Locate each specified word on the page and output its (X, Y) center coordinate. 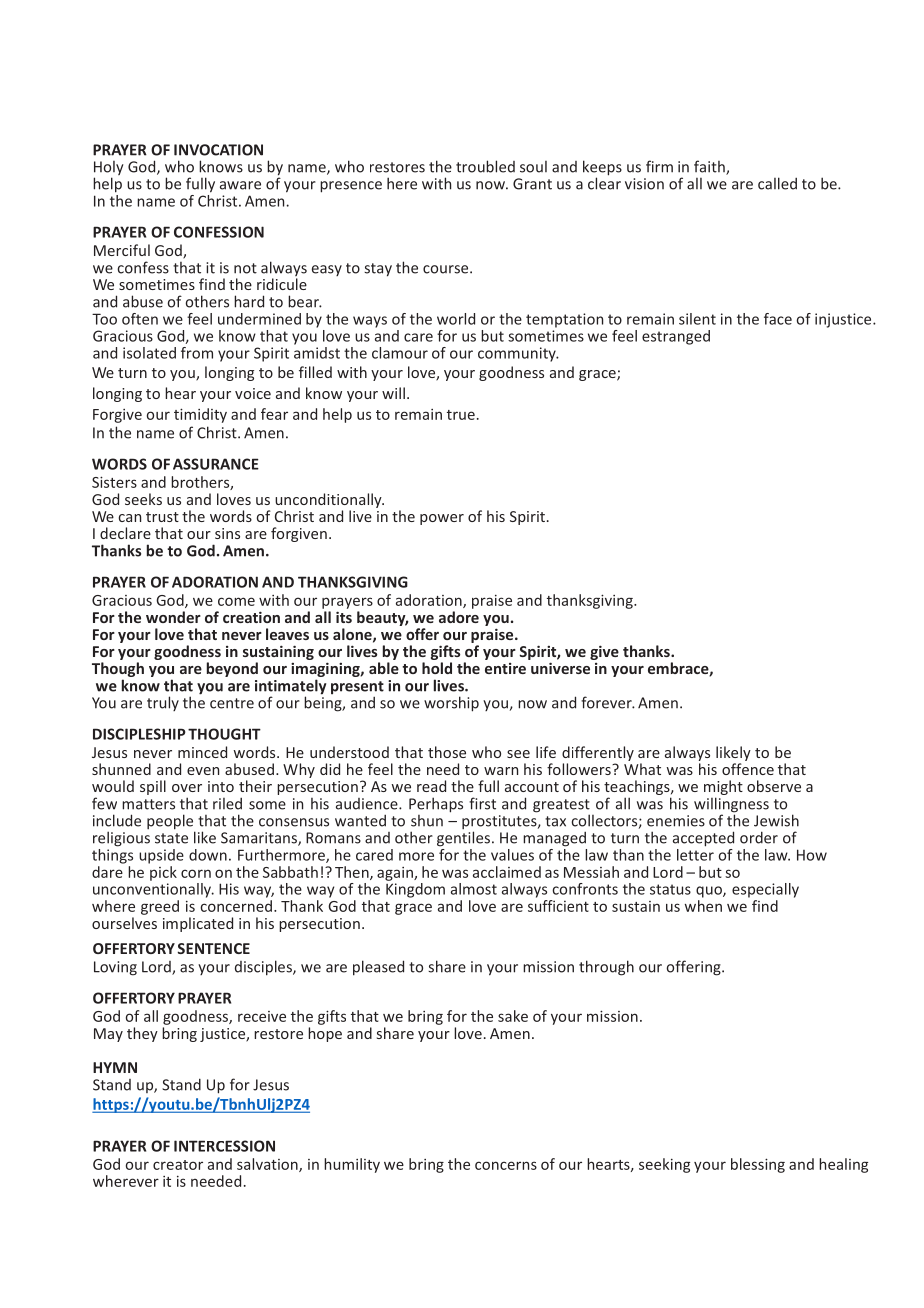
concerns (506, 1165)
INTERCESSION (224, 1146)
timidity (200, 415)
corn (196, 873)
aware (240, 185)
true (461, 415)
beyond (232, 669)
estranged (676, 337)
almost (474, 889)
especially (765, 890)
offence (748, 769)
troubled (485, 166)
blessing (758, 1165)
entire (505, 668)
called (777, 183)
